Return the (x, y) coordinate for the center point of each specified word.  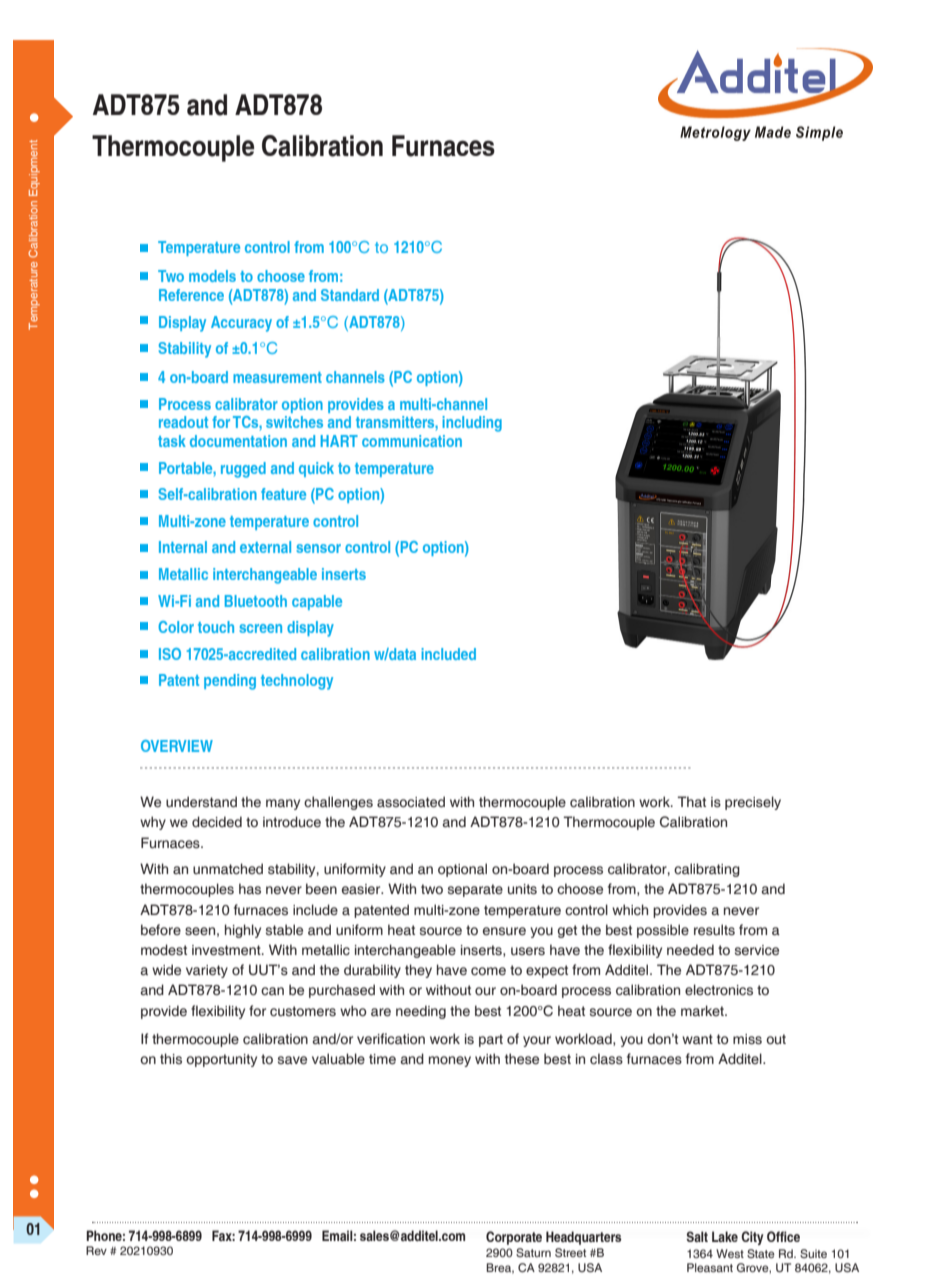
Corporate (514, 1238)
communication (412, 441)
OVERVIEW (177, 746)
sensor (318, 548)
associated (411, 802)
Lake (725, 1236)
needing (421, 1012)
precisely (753, 803)
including (472, 424)
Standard (350, 295)
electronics (719, 989)
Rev (96, 1250)
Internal (183, 547)
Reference (191, 295)
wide (166, 970)
